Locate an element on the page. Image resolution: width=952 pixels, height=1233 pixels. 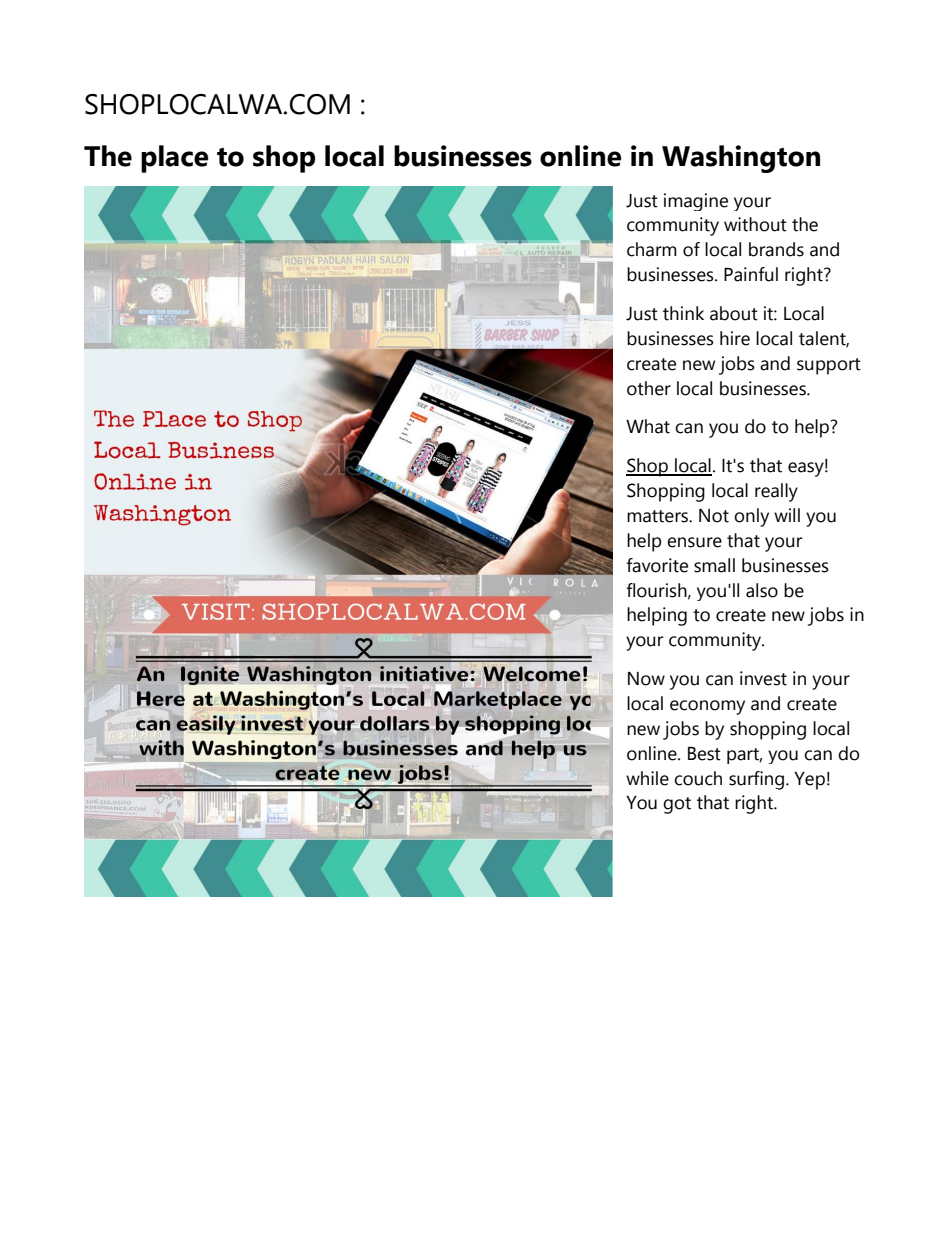
Washington is located at coordinates (741, 159).
